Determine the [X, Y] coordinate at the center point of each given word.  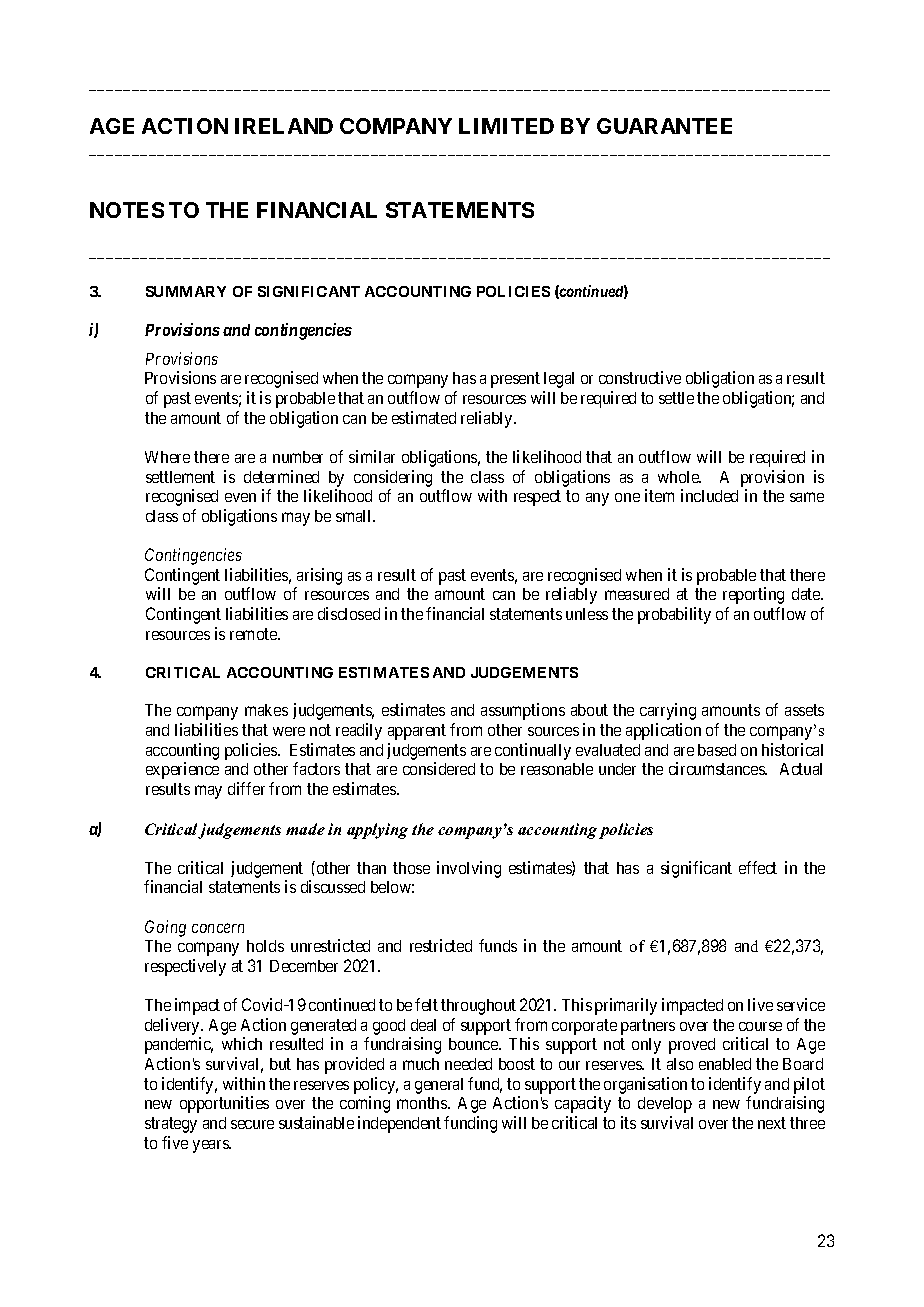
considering [393, 478]
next [772, 1123]
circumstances [718, 768]
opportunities [224, 1104]
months [423, 1103]
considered [439, 768]
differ [246, 788]
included [709, 495]
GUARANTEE [664, 126]
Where [167, 457]
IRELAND [284, 126]
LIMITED [506, 126]
